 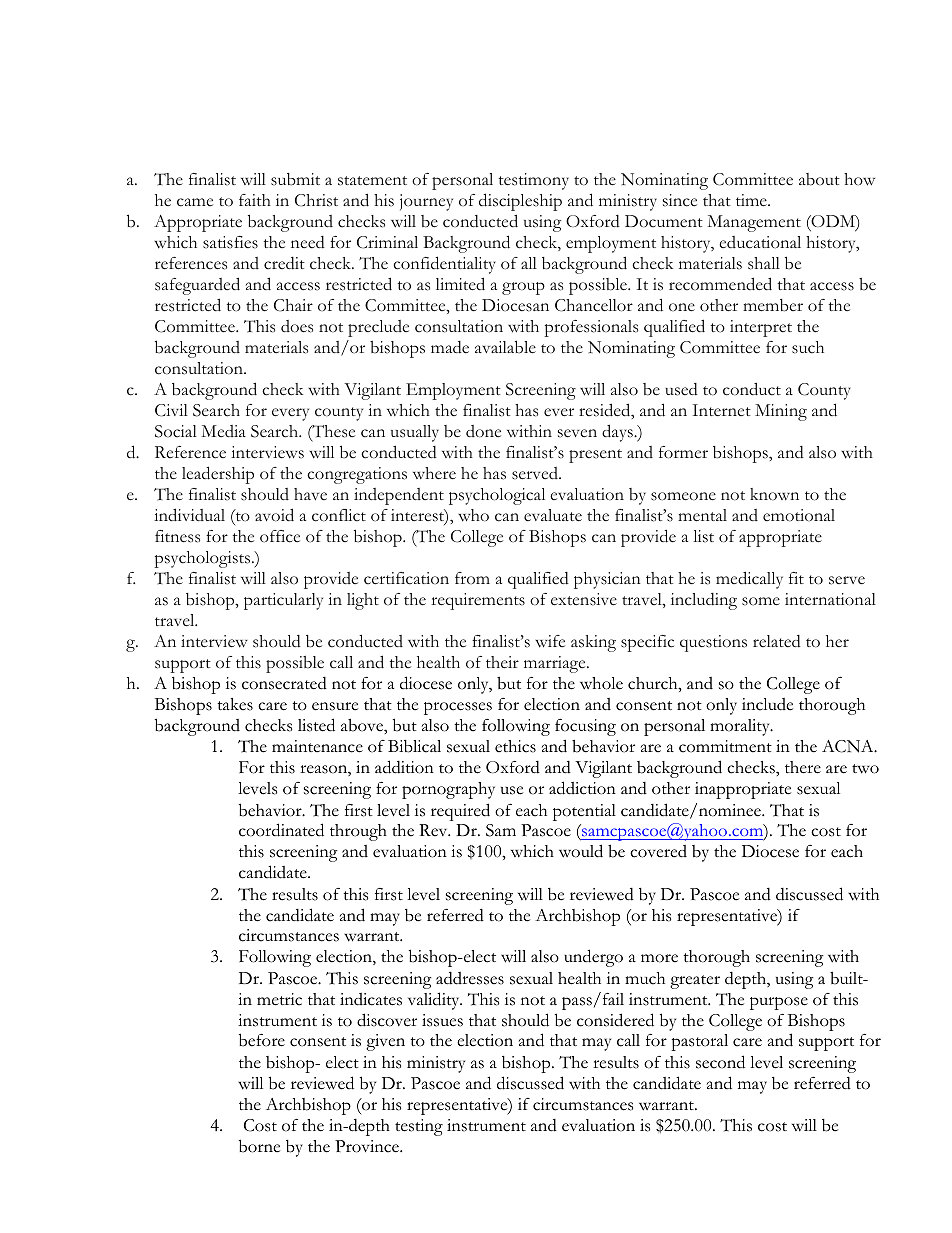 What do you see at coordinates (497, 496) in the screenshot?
I see `psychological` at bounding box center [497, 496].
